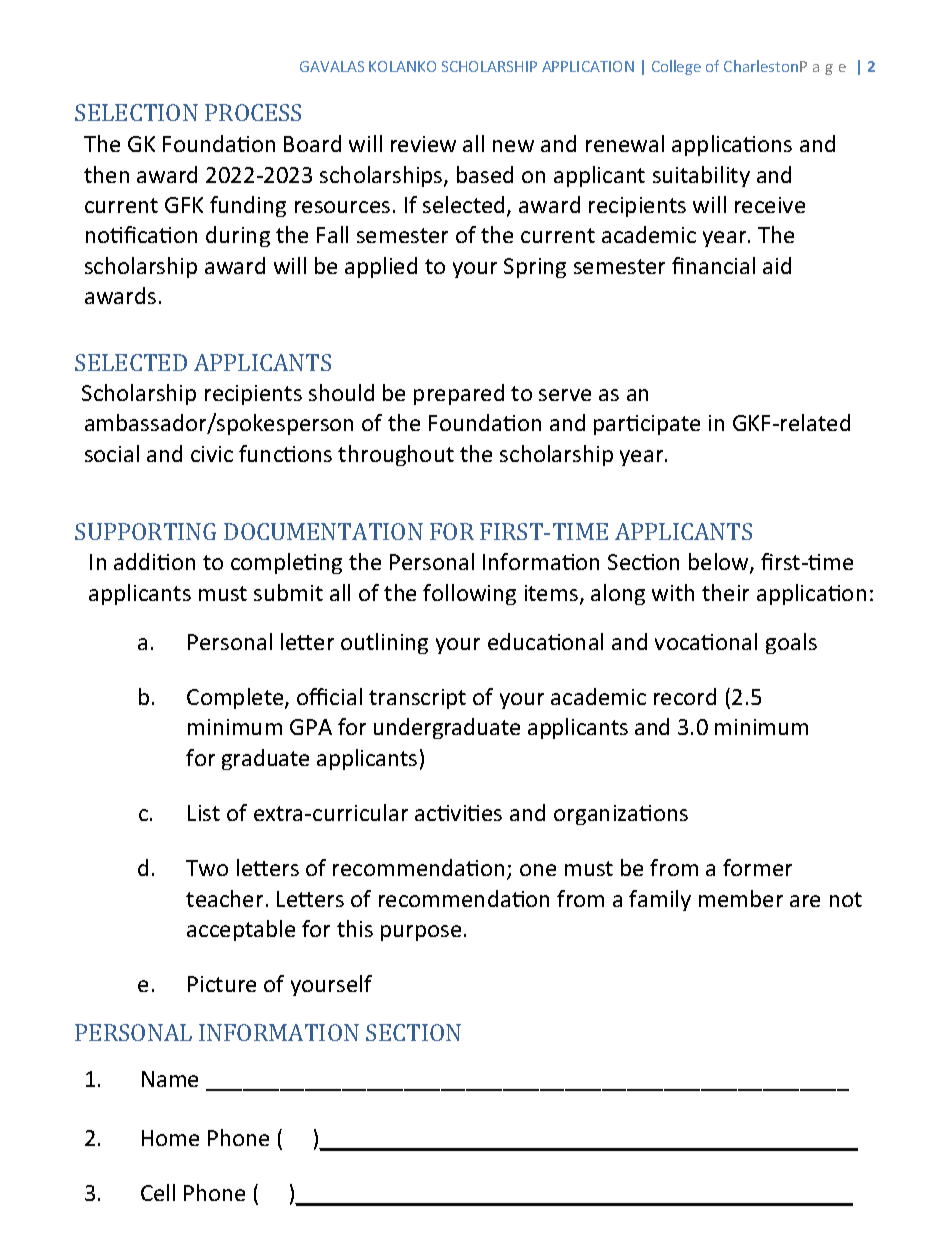  What do you see at coordinates (706, 641) in the screenshot?
I see `vocational` at bounding box center [706, 641].
